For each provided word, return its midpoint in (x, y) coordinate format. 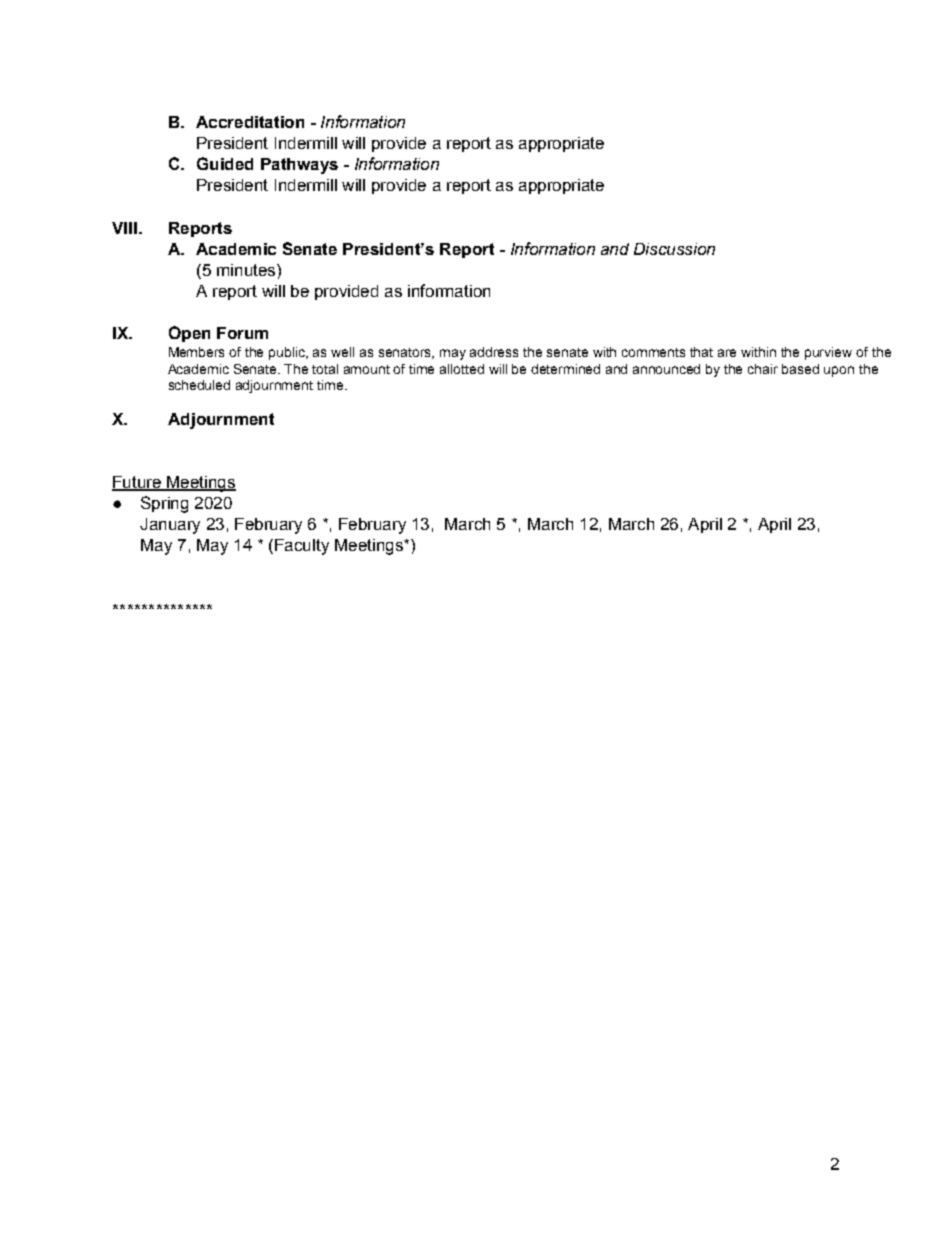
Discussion (674, 249)
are (727, 353)
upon (839, 371)
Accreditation (250, 122)
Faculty (302, 547)
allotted (462, 369)
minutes (247, 270)
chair (763, 369)
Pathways (299, 166)
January (170, 526)
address (494, 352)
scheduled (199, 385)
